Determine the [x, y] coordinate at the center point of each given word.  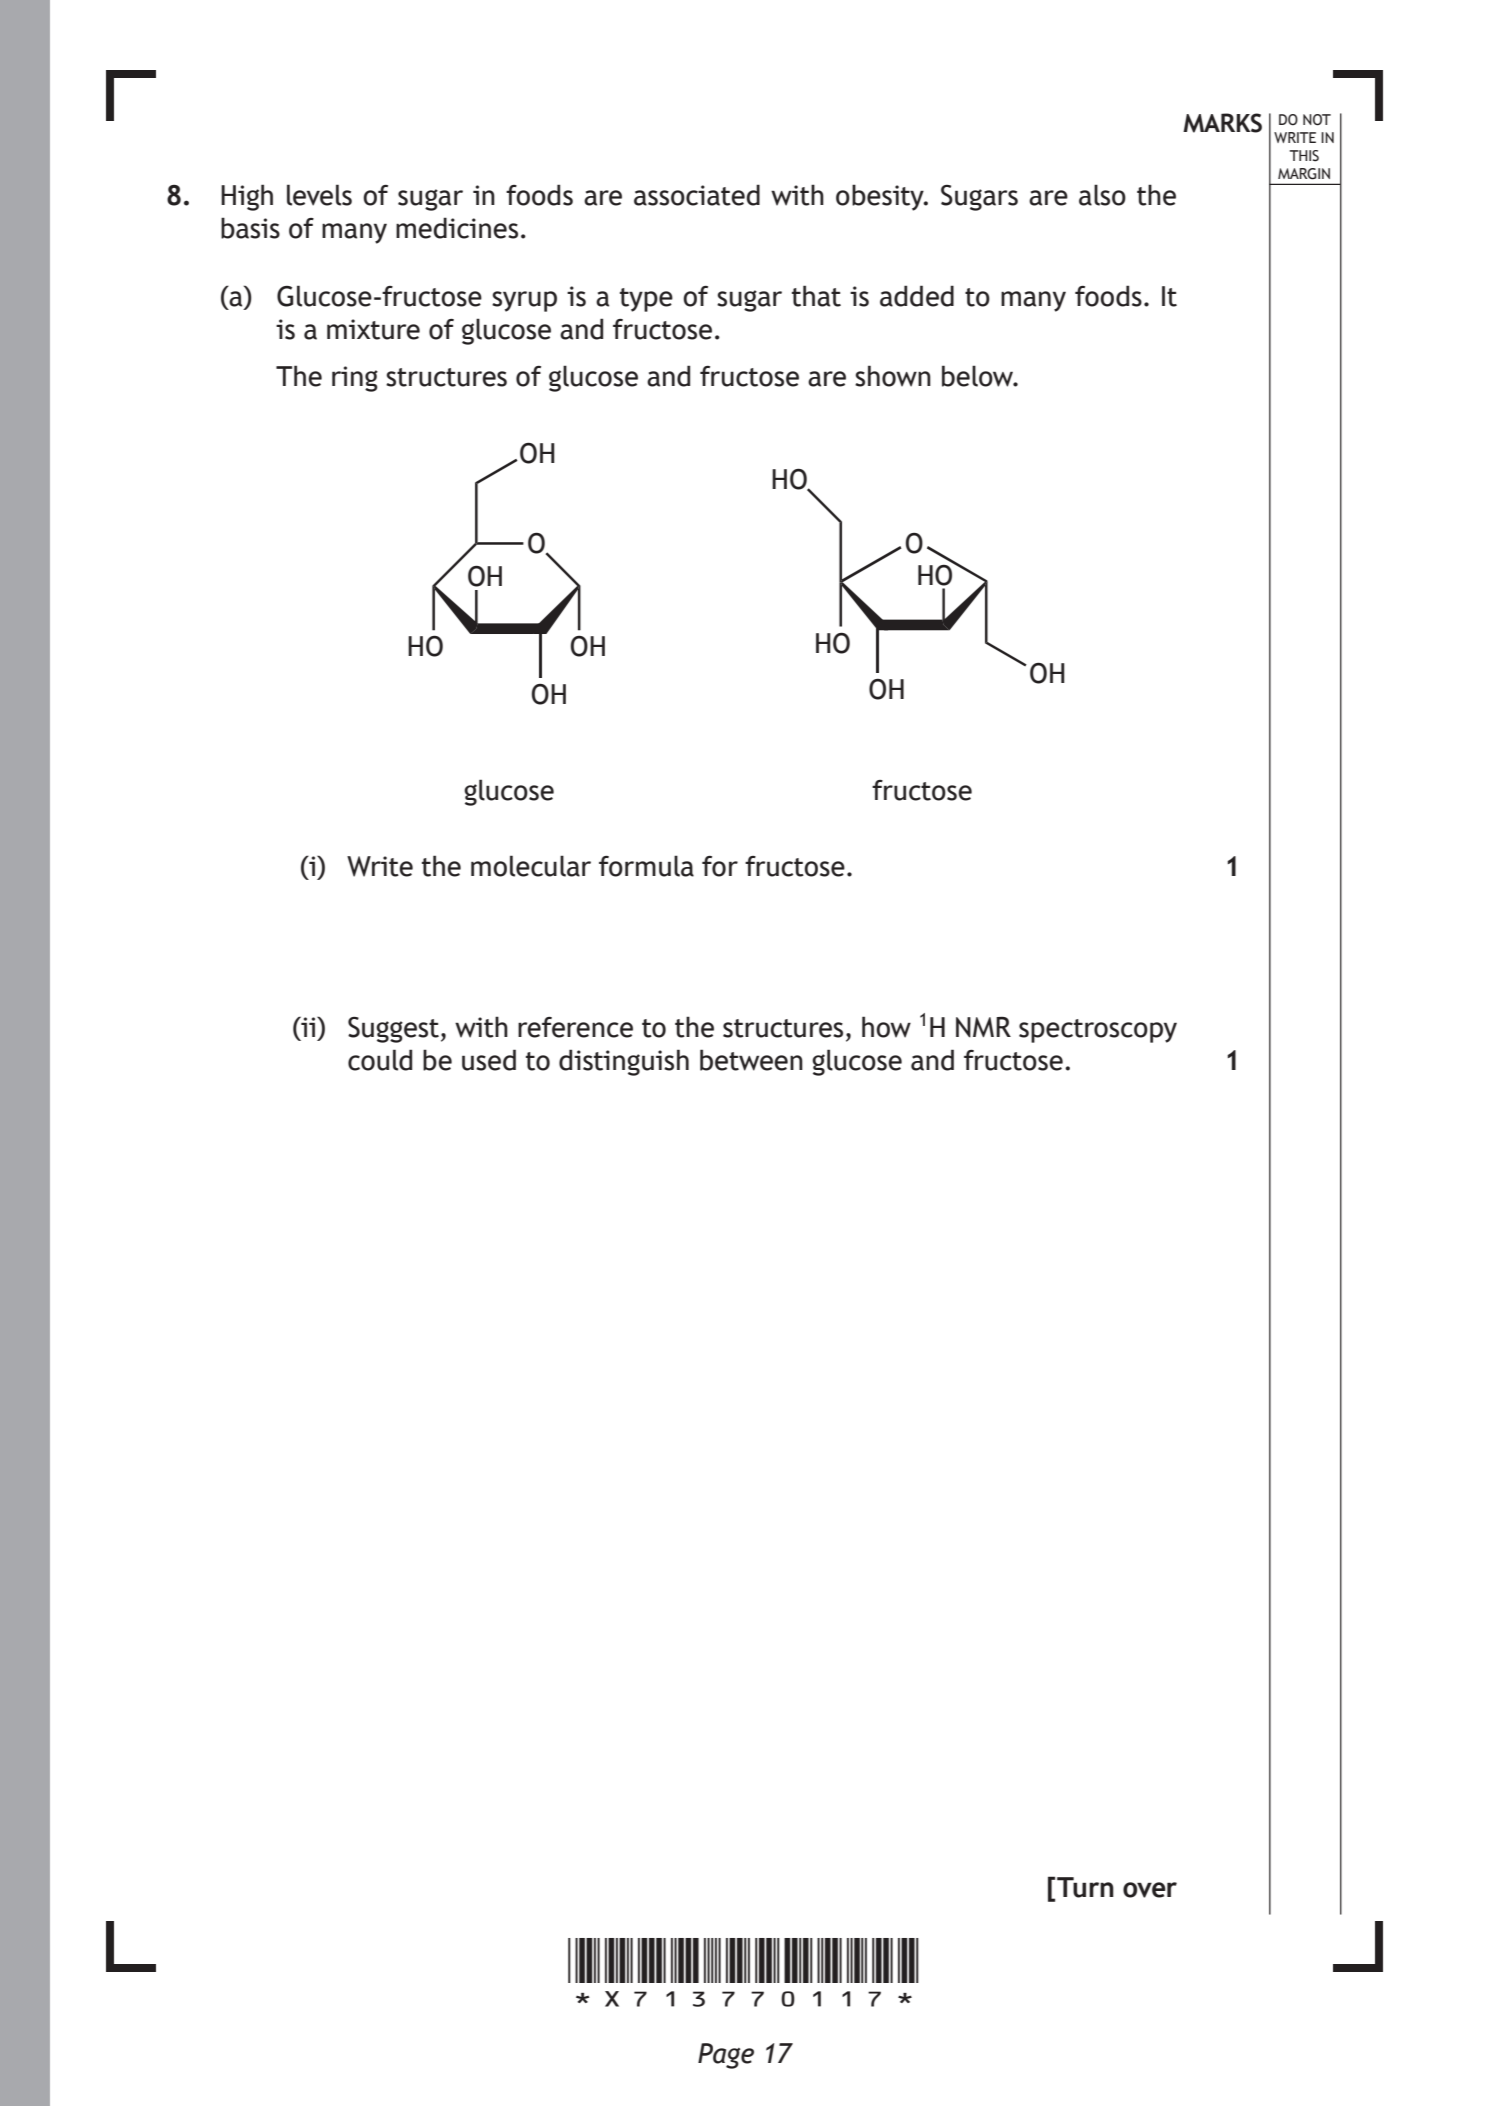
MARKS [1222, 123]
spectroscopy [1098, 1031]
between [751, 1060]
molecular [531, 866]
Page [726, 2056]
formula [646, 866]
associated [697, 195]
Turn [1085, 1887]
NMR [983, 1027]
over [1150, 1890]
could [380, 1060]
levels [319, 195]
